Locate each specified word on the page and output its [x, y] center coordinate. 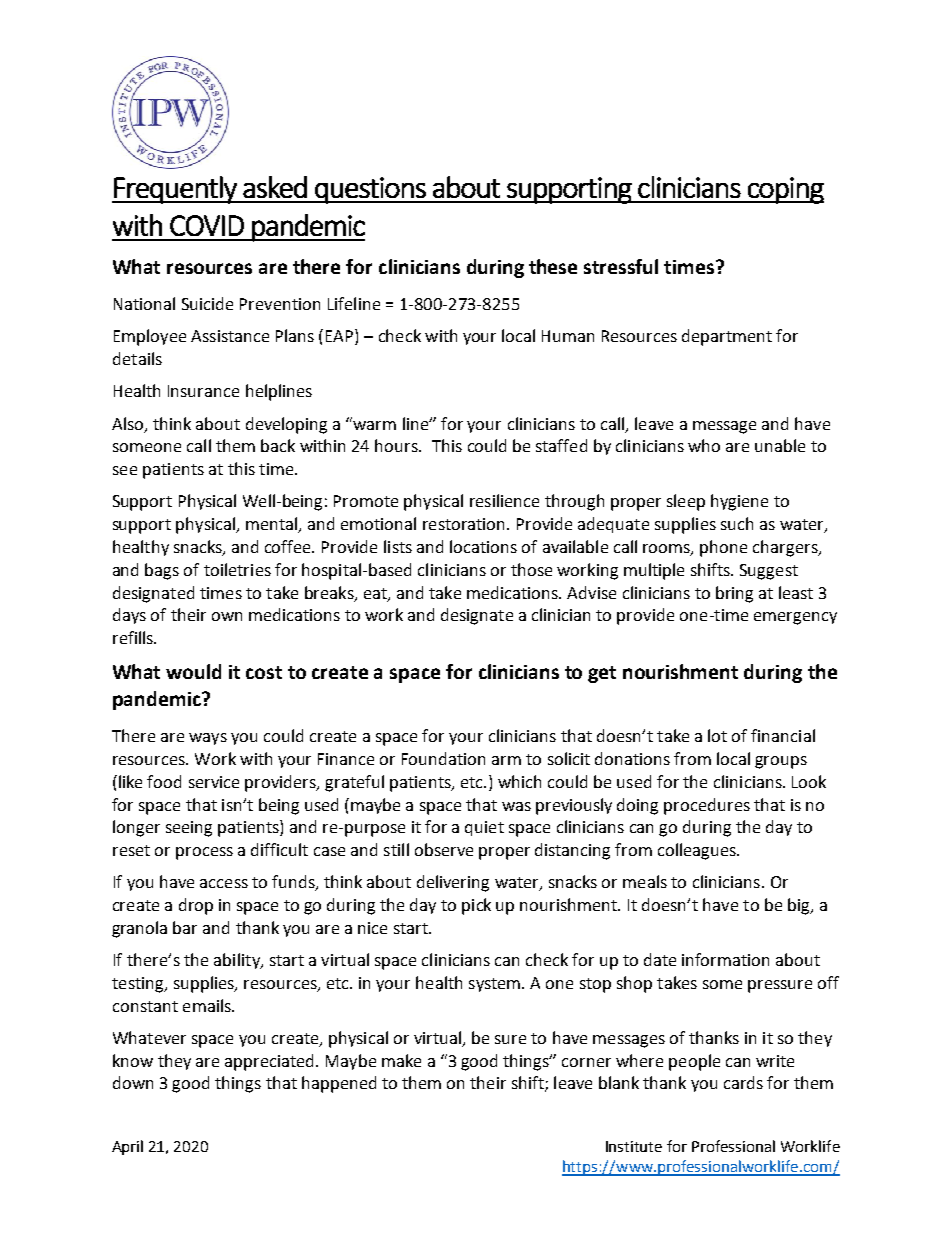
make [401, 1060]
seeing [189, 829]
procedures [707, 806]
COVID [207, 225]
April [127, 1147]
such [737, 523]
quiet [484, 828]
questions [370, 190]
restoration [465, 524]
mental [273, 525]
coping [785, 190]
